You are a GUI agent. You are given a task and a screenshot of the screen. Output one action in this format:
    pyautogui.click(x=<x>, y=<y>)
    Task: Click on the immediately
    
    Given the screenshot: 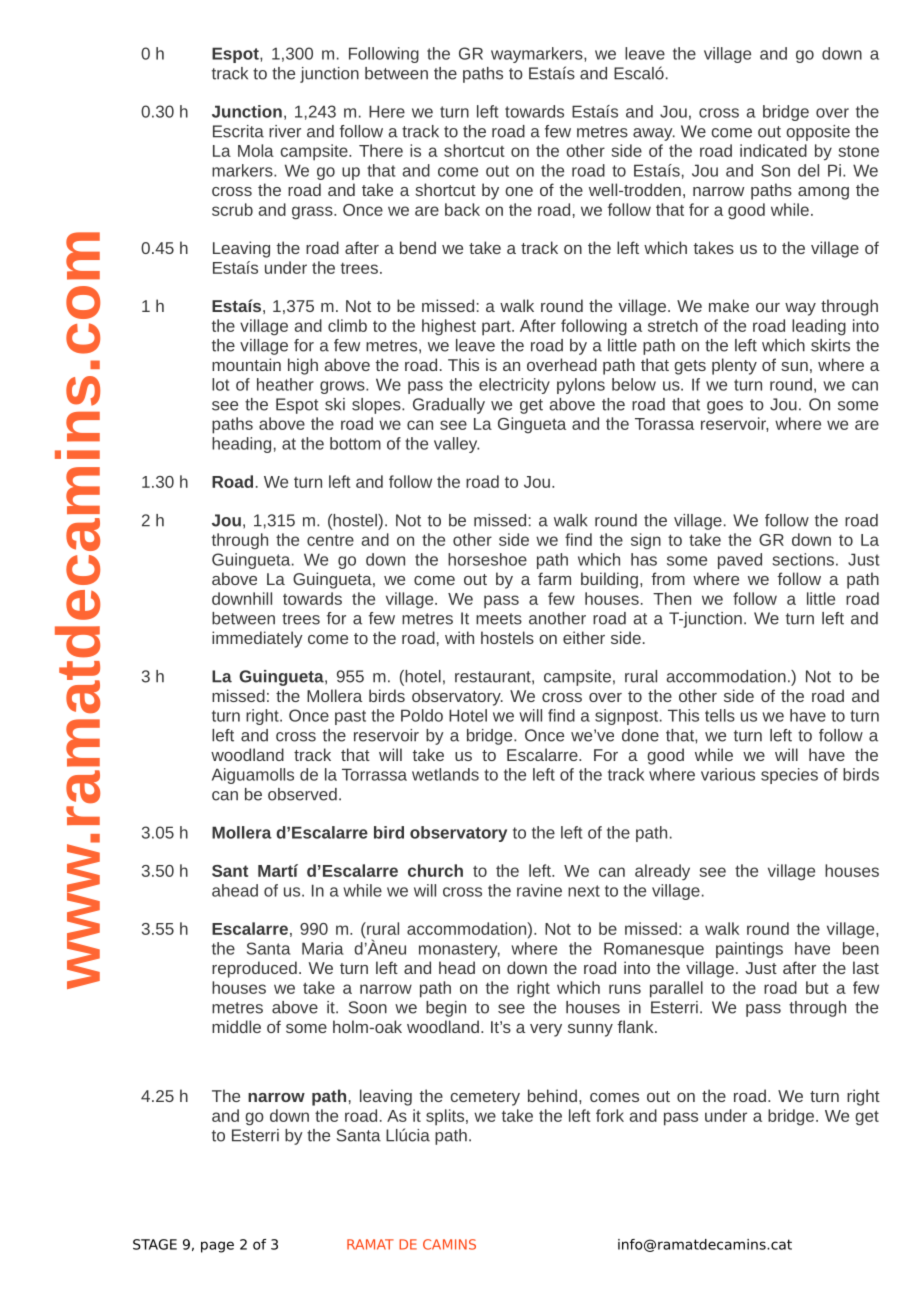 What is the action you would take?
    pyautogui.click(x=257, y=639)
